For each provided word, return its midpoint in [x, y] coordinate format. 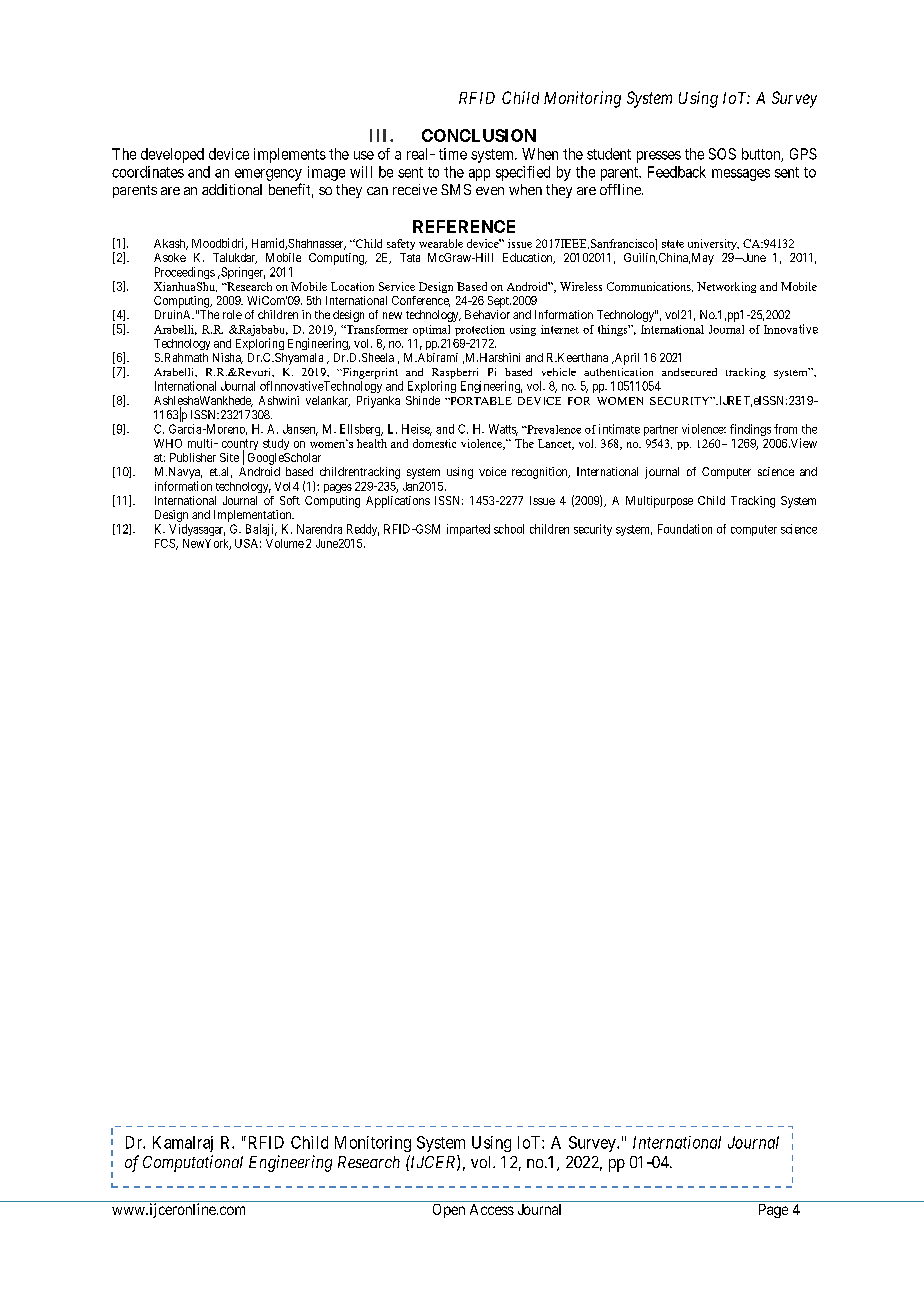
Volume [285, 543]
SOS [722, 154]
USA [248, 543]
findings [750, 430]
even [490, 191]
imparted [468, 530]
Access [492, 1209]
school [509, 529]
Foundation [685, 529]
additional [232, 189]
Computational [193, 1163]
